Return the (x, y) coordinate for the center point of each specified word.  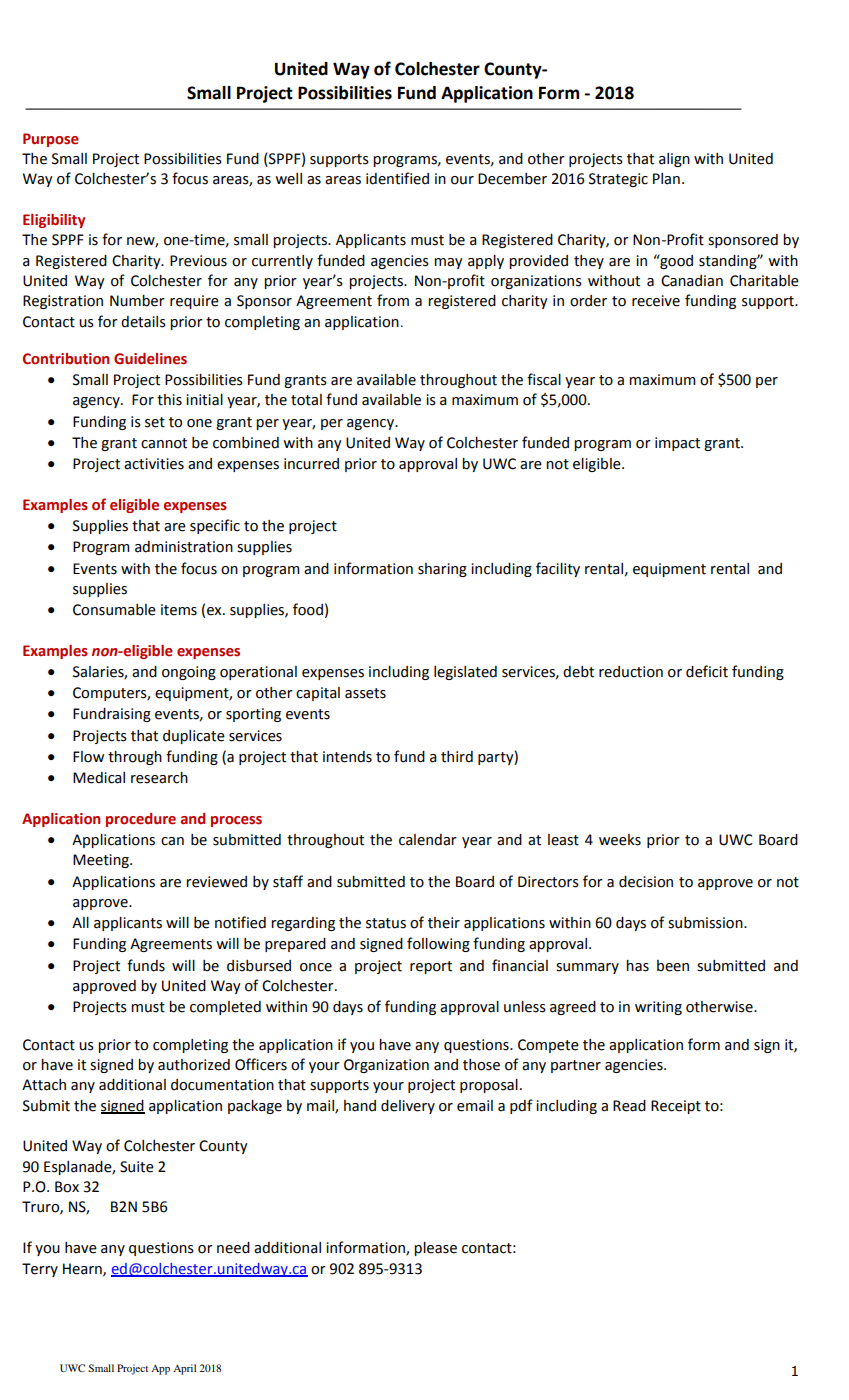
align (674, 160)
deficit (707, 671)
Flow (88, 757)
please (435, 1249)
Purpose (51, 140)
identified (397, 178)
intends (347, 757)
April (184, 1369)
